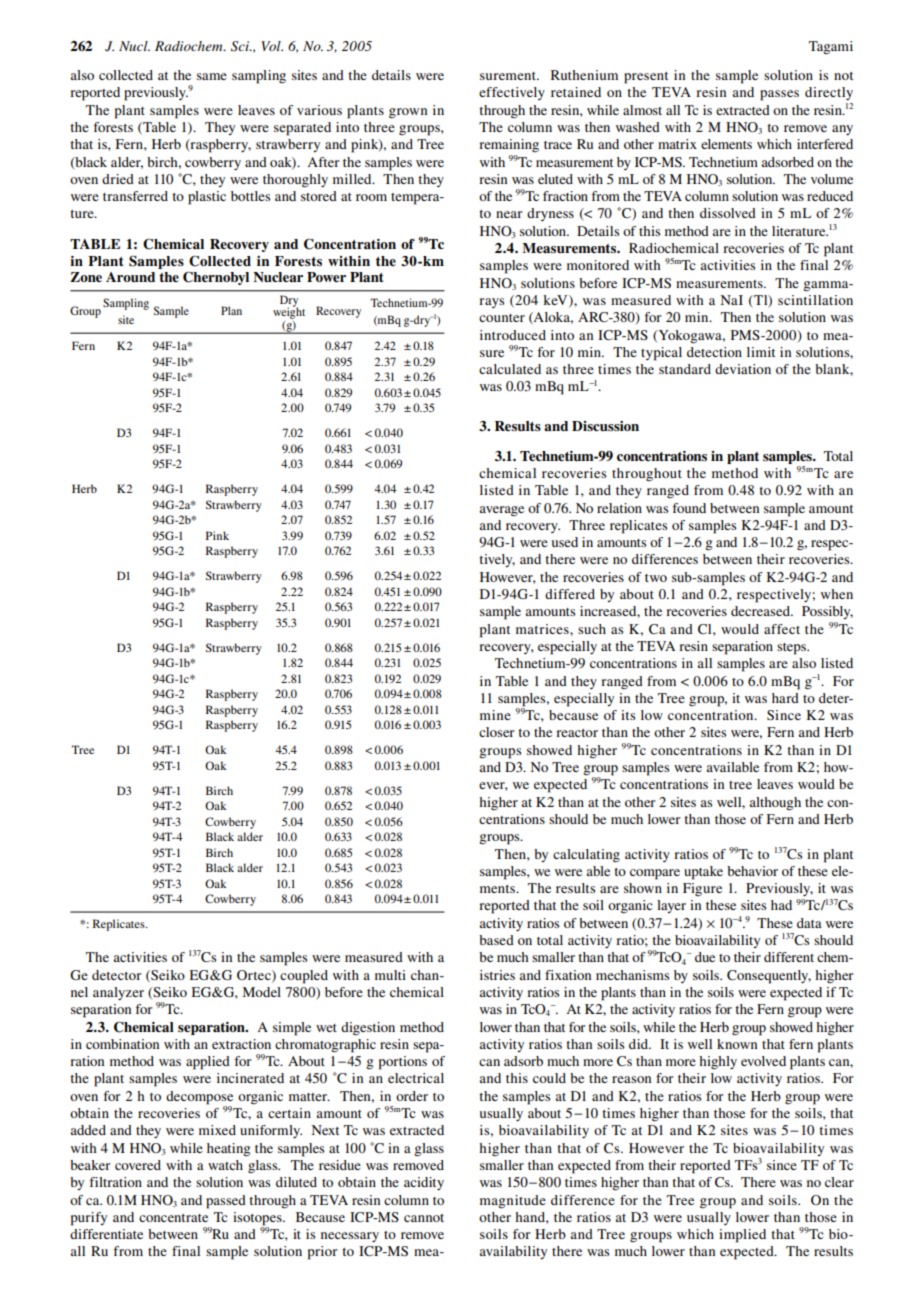 Image resolution: width=924 pixels, height=1308 pixels. I want to click on matrices, so click(543, 629).
